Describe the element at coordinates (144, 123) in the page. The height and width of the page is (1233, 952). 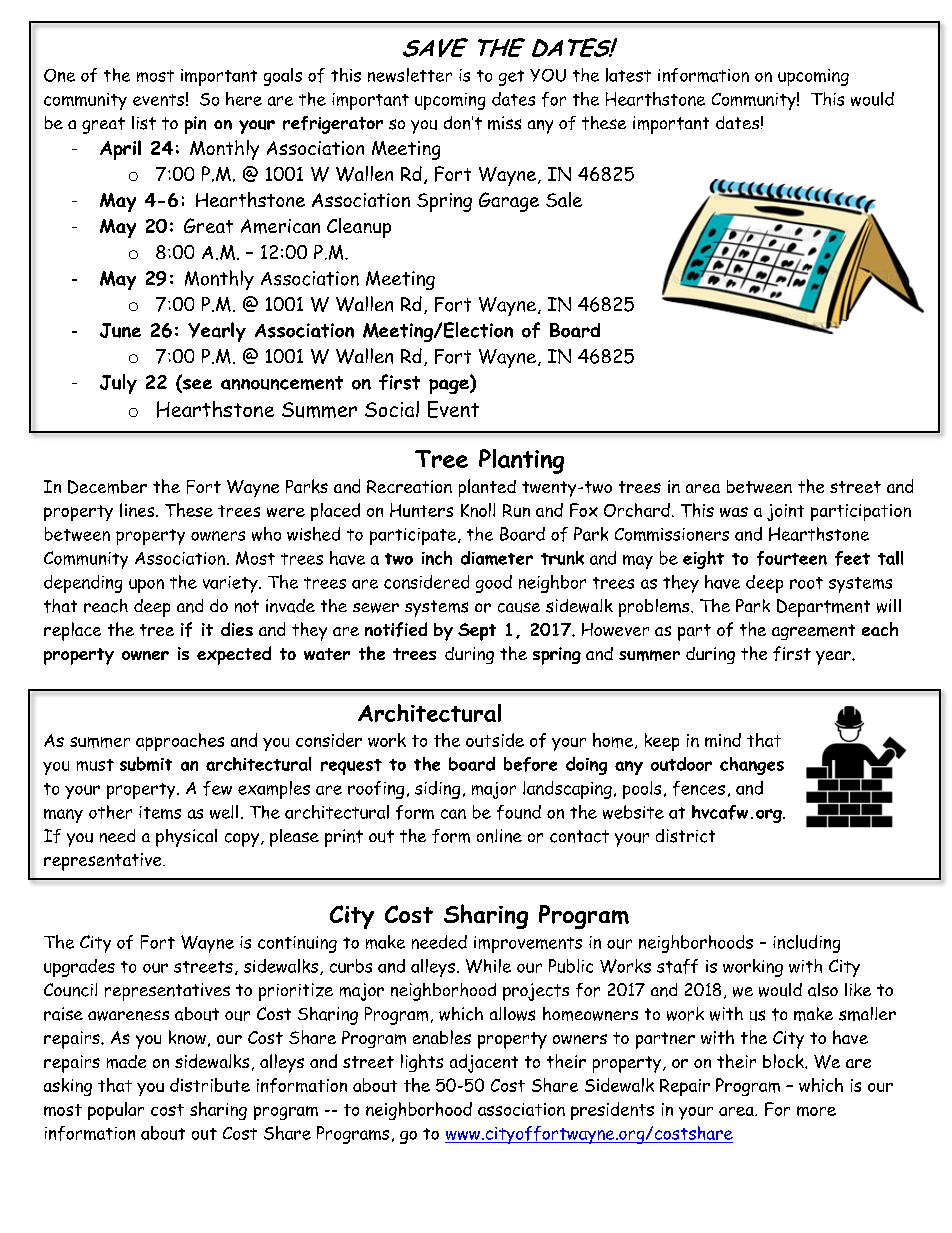
I see `list` at that location.
